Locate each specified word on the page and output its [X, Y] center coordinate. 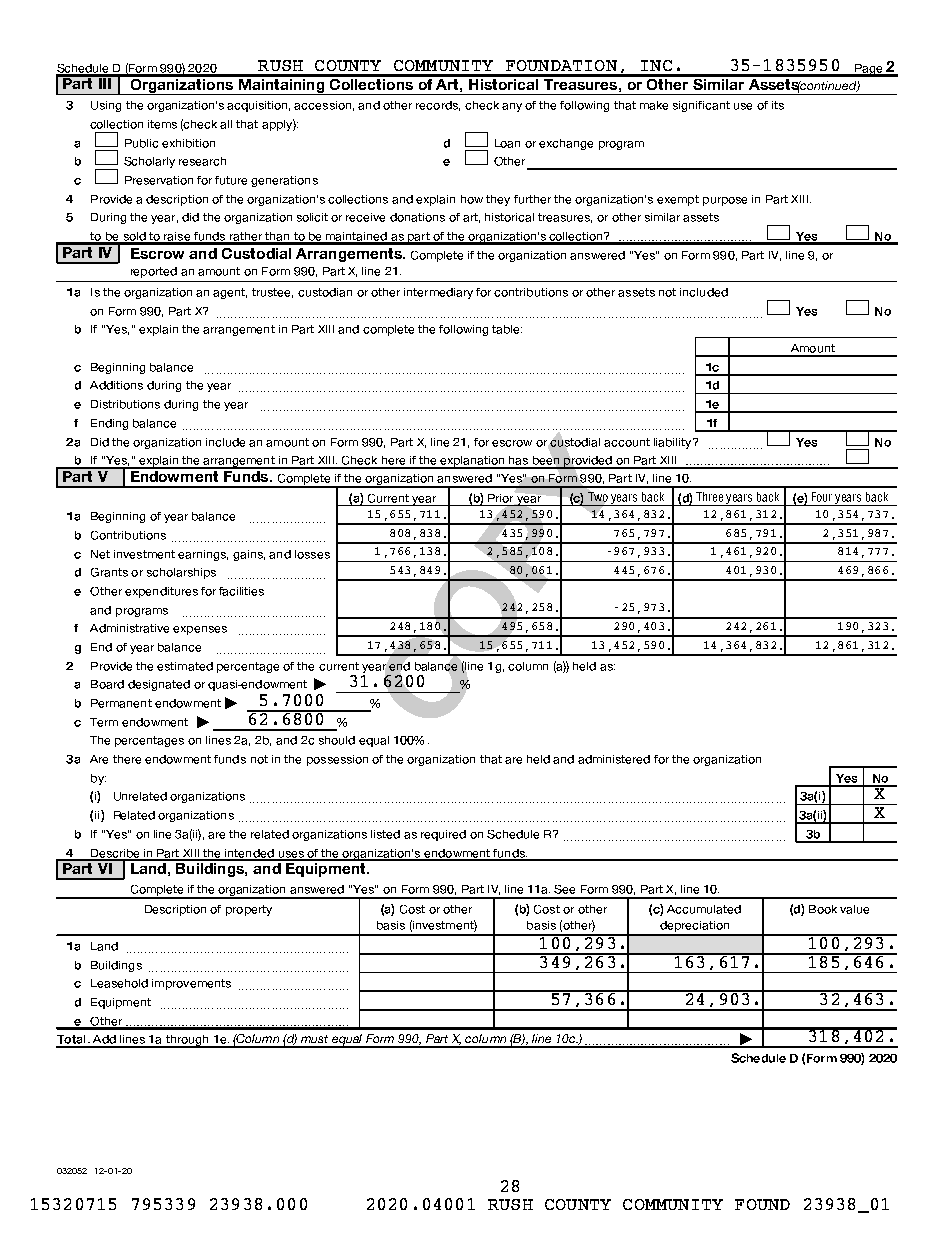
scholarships [181, 573]
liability [674, 443]
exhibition [188, 143]
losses [312, 554]
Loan [507, 143]
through [187, 1041]
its [778, 105]
